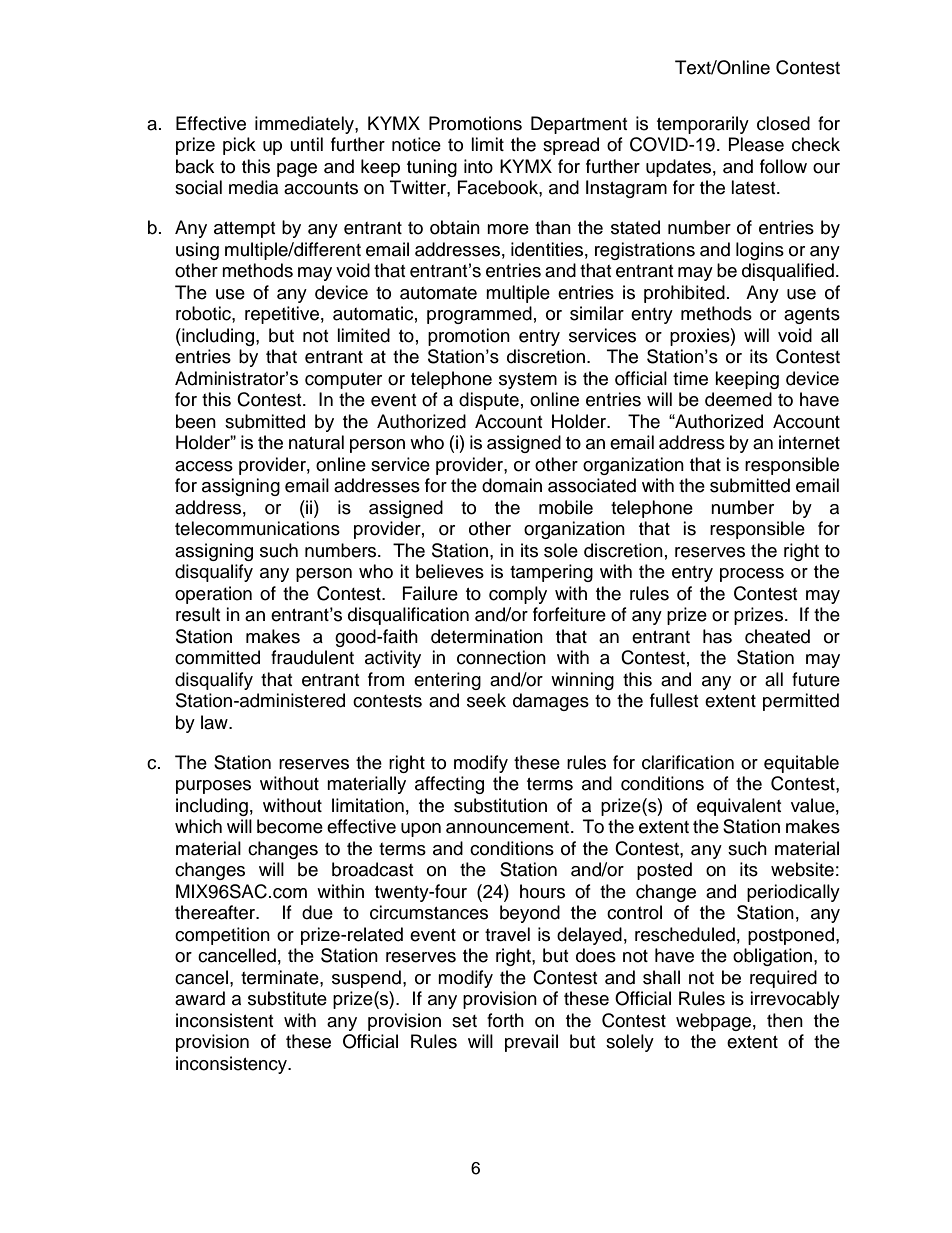 The image size is (952, 1233). What do you see at coordinates (239, 146) in the document?
I see `pick` at bounding box center [239, 146].
